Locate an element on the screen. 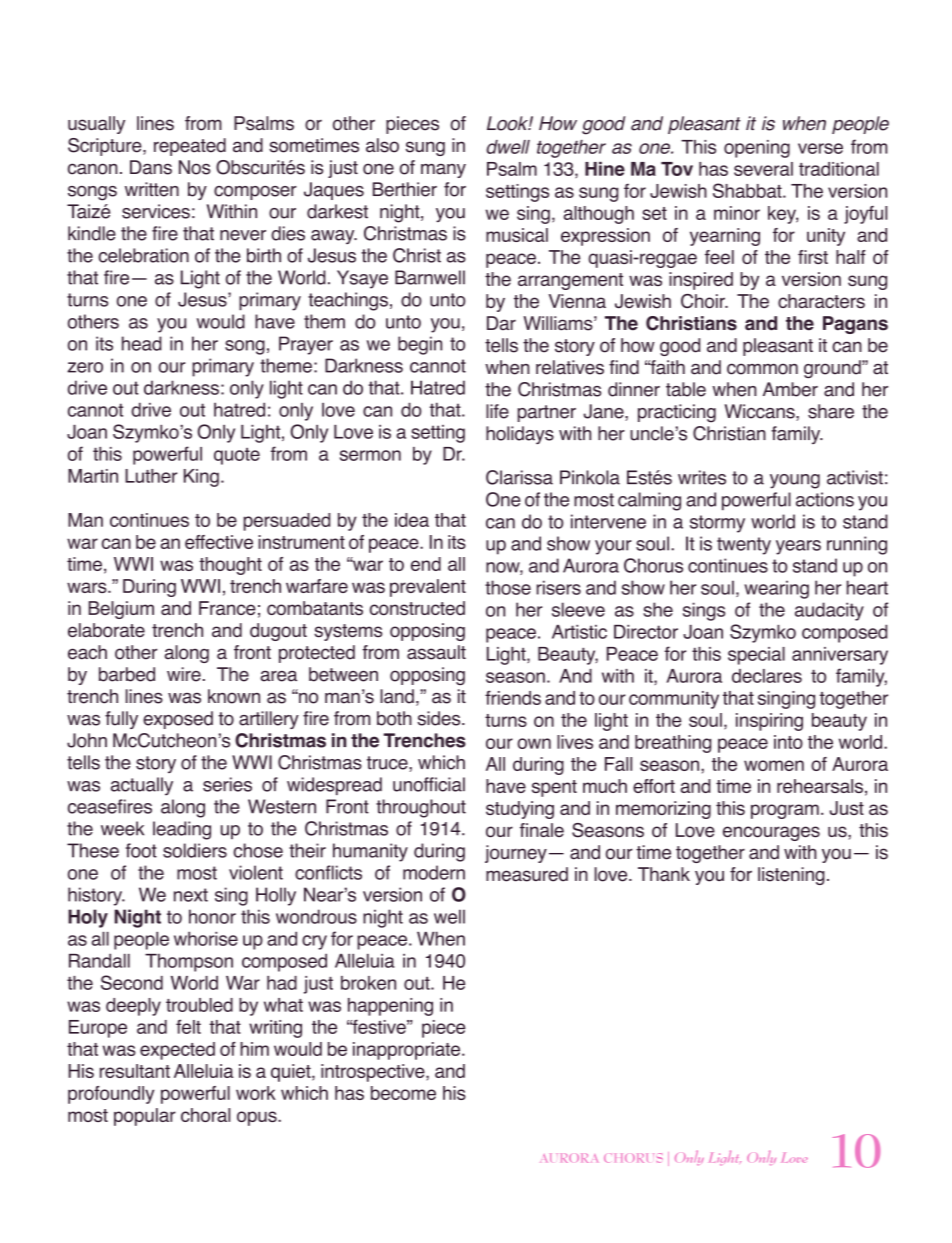  choral is located at coordinates (205, 1115).
